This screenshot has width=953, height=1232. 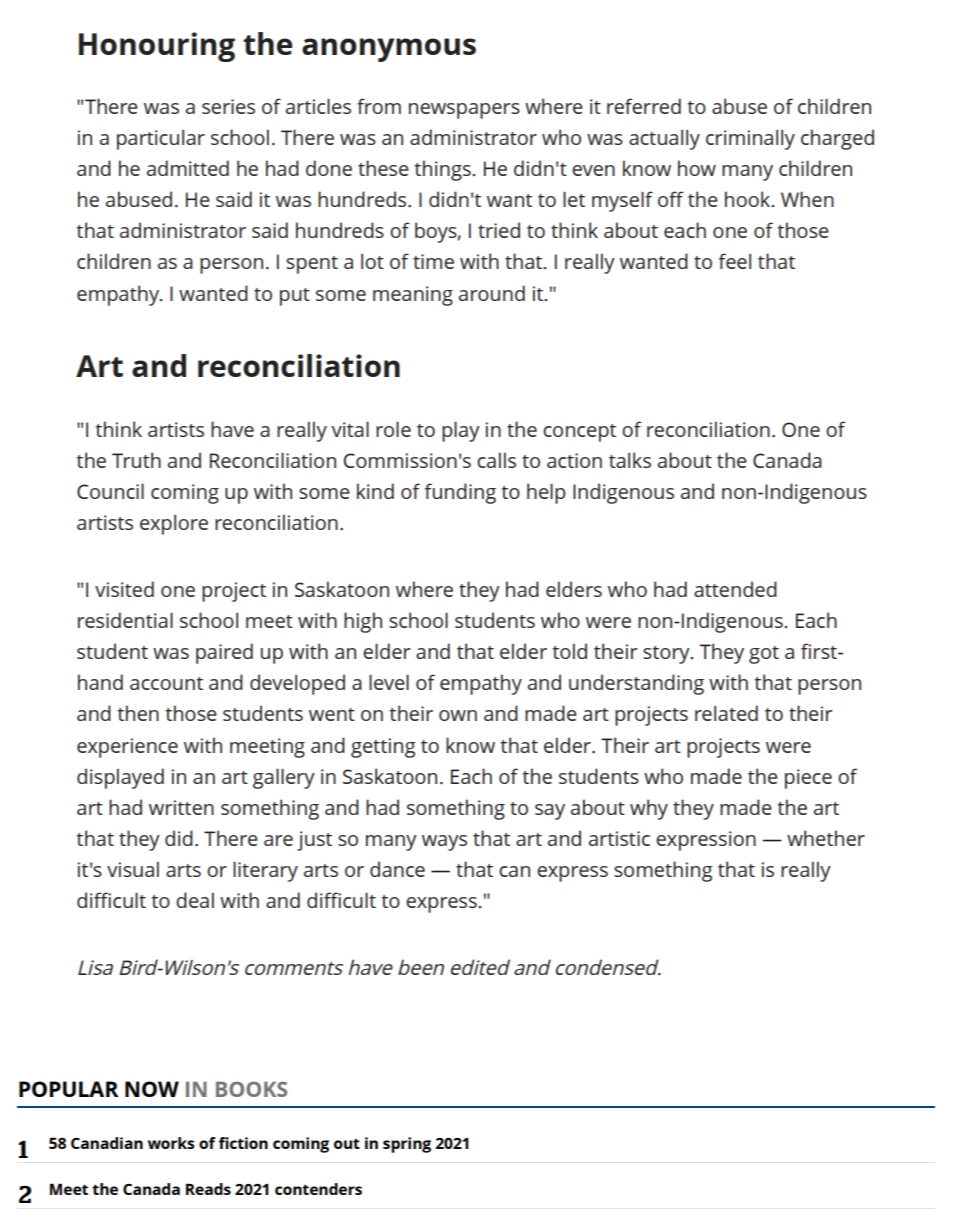 What do you see at coordinates (171, 1143) in the screenshot?
I see `works` at bounding box center [171, 1143].
